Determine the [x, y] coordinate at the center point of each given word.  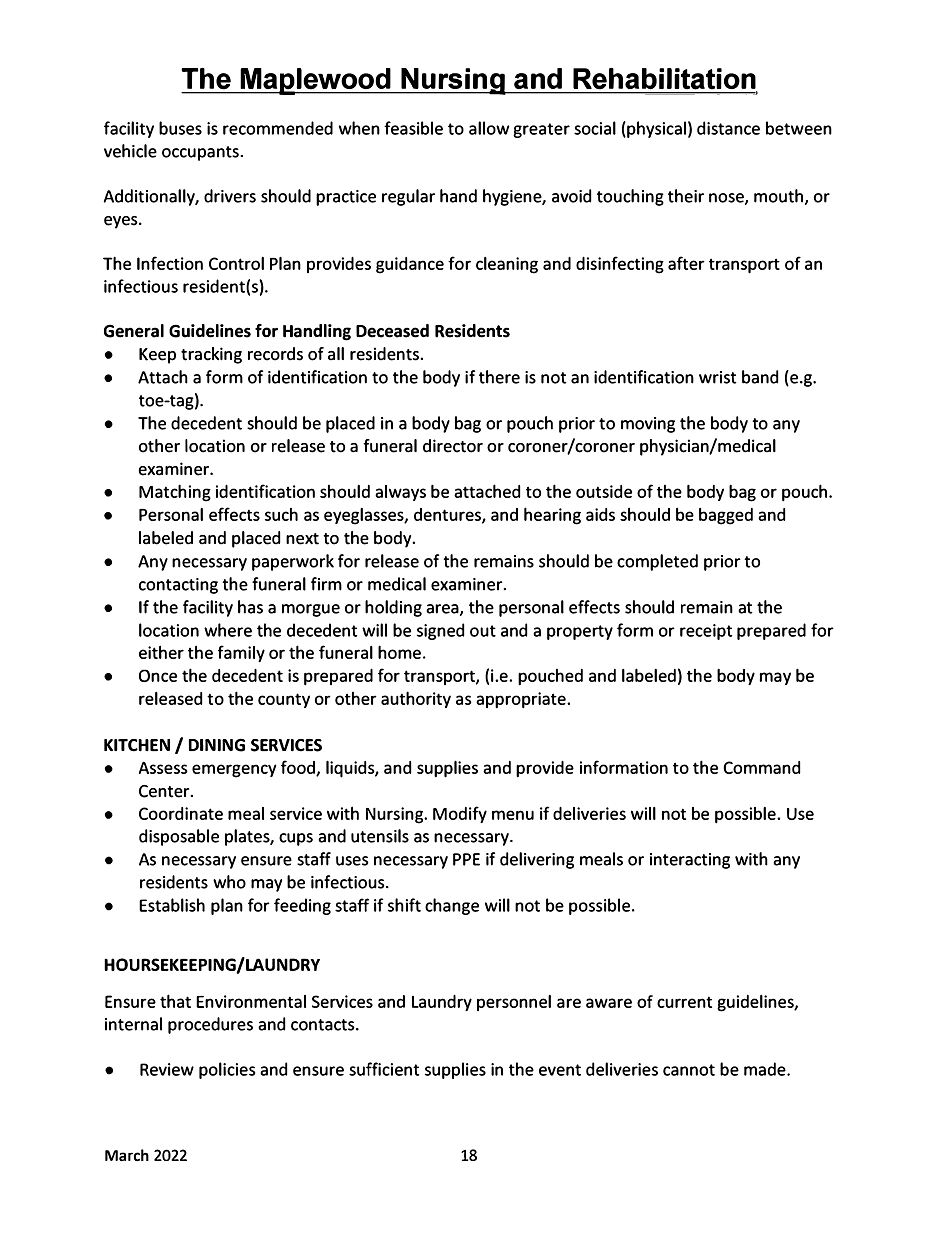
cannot [689, 1070]
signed [440, 631]
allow [489, 128]
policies [227, 1070]
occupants [202, 153]
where [228, 630]
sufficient [384, 1069]
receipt [706, 632]
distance [728, 128]
